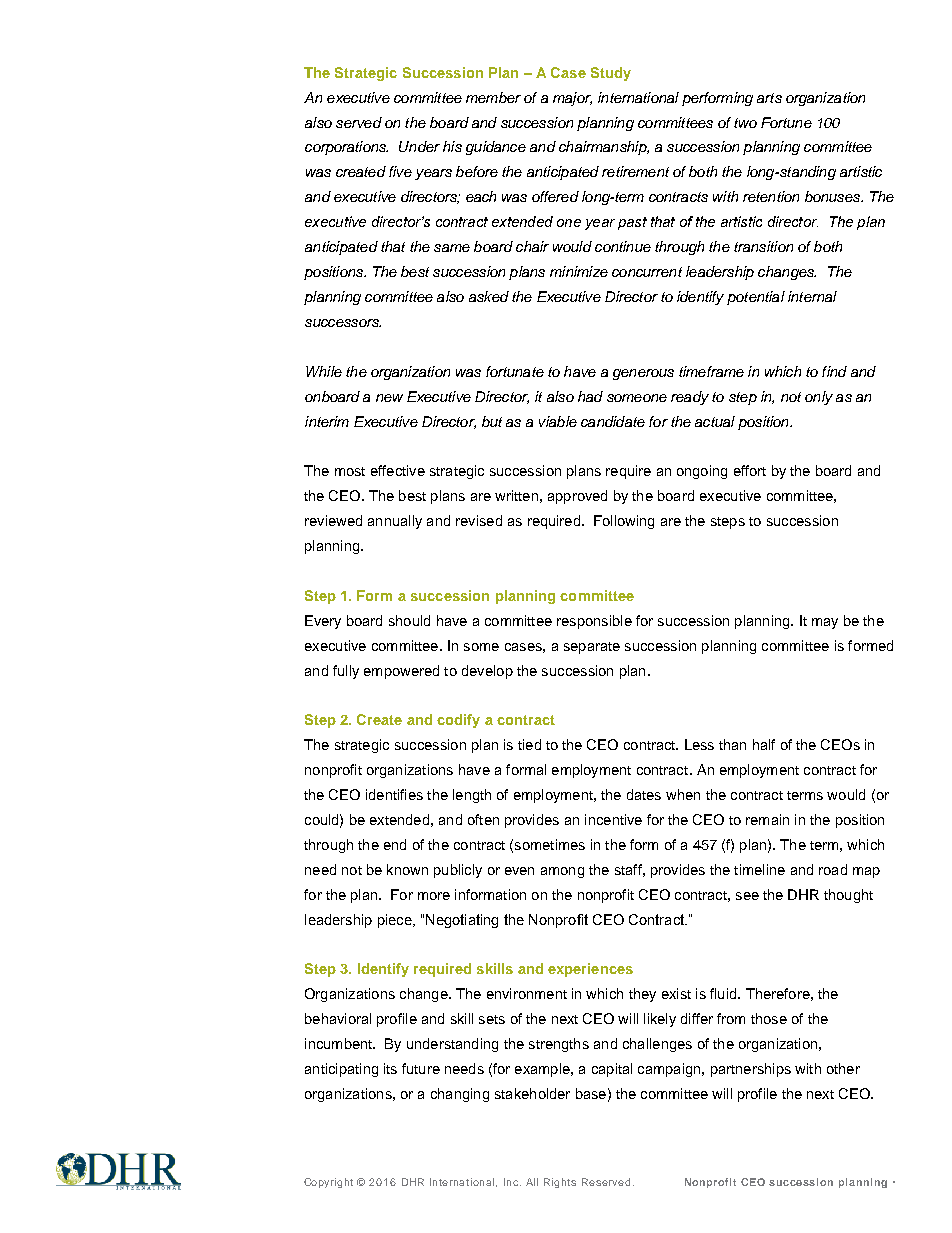 The image size is (952, 1233). I want to click on Copyright, so click(328, 1183).
